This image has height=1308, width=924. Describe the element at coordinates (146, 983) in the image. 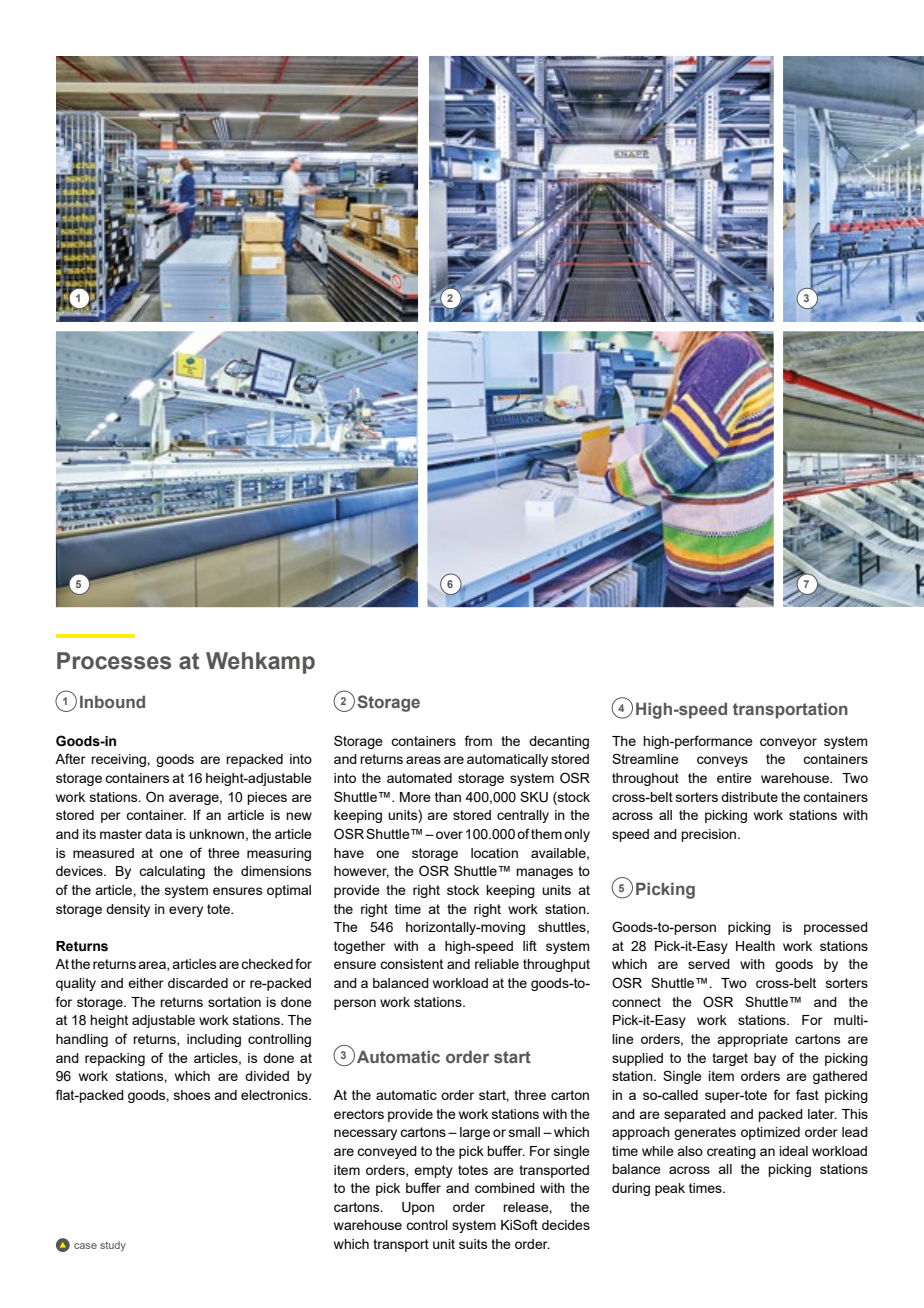

I see `either` at that location.
